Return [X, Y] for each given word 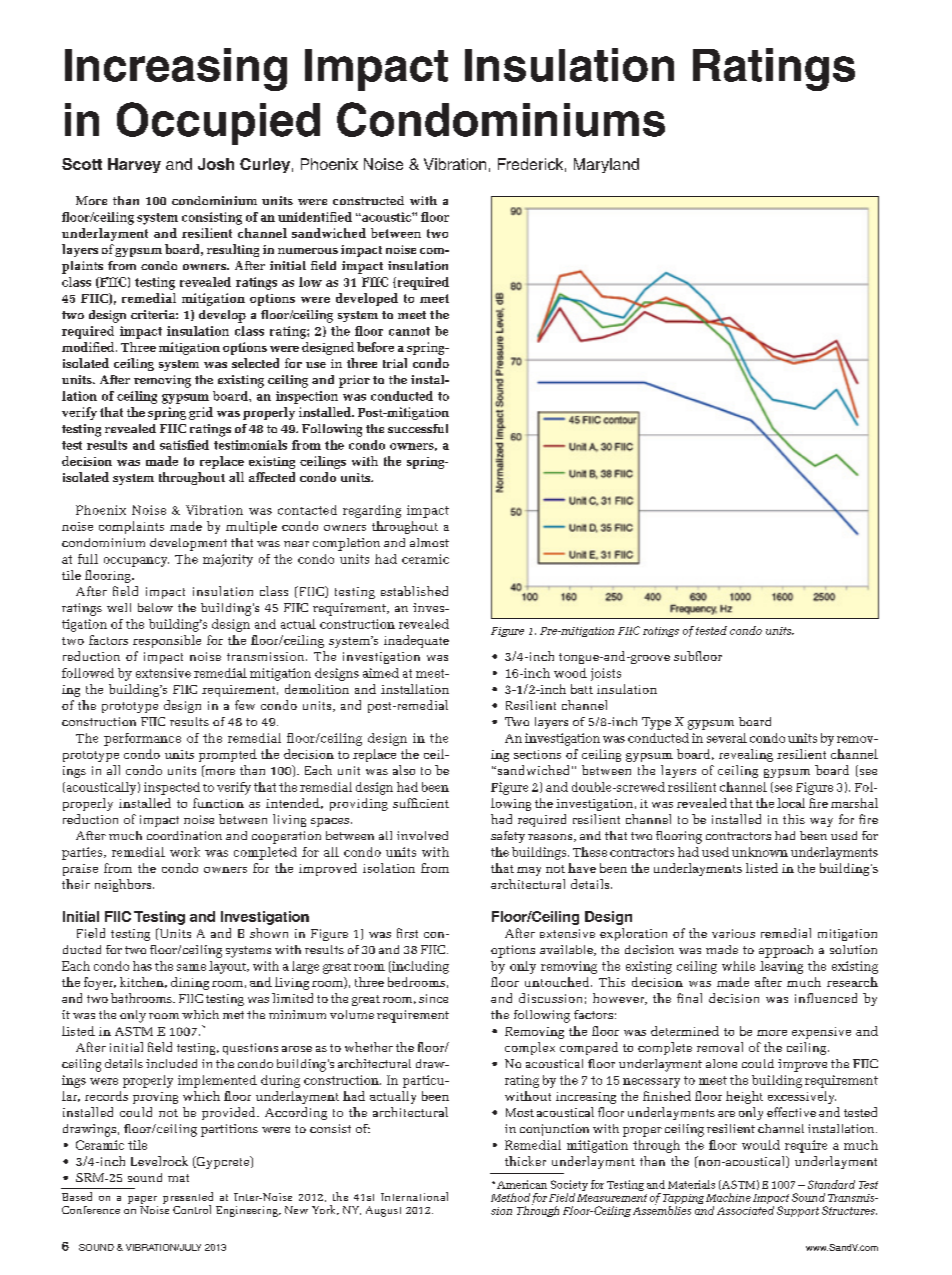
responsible [167, 641]
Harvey [134, 165]
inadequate [416, 641]
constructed [368, 200]
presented [188, 1199]
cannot [409, 331]
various [733, 933]
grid [201, 413]
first [407, 933]
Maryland [606, 165]
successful [418, 428]
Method [510, 1197]
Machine [728, 1197]
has [142, 966]
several [727, 738]
